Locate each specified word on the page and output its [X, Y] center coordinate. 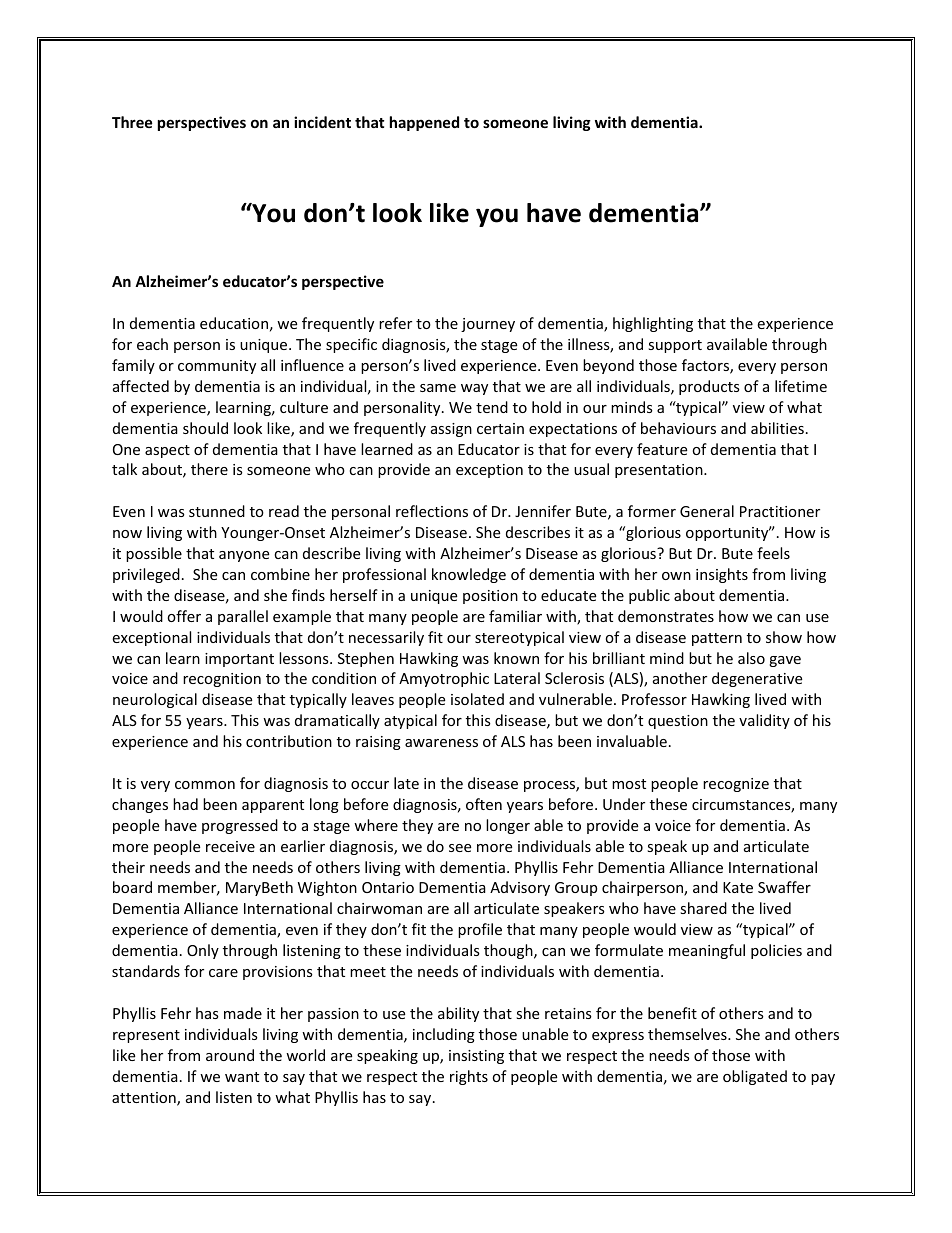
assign [451, 430]
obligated [755, 1077]
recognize [736, 785]
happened [424, 123]
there [209, 469]
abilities [777, 428]
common [205, 785]
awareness [441, 743]
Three [132, 122]
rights [469, 1077]
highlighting [653, 324]
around [230, 1055]
